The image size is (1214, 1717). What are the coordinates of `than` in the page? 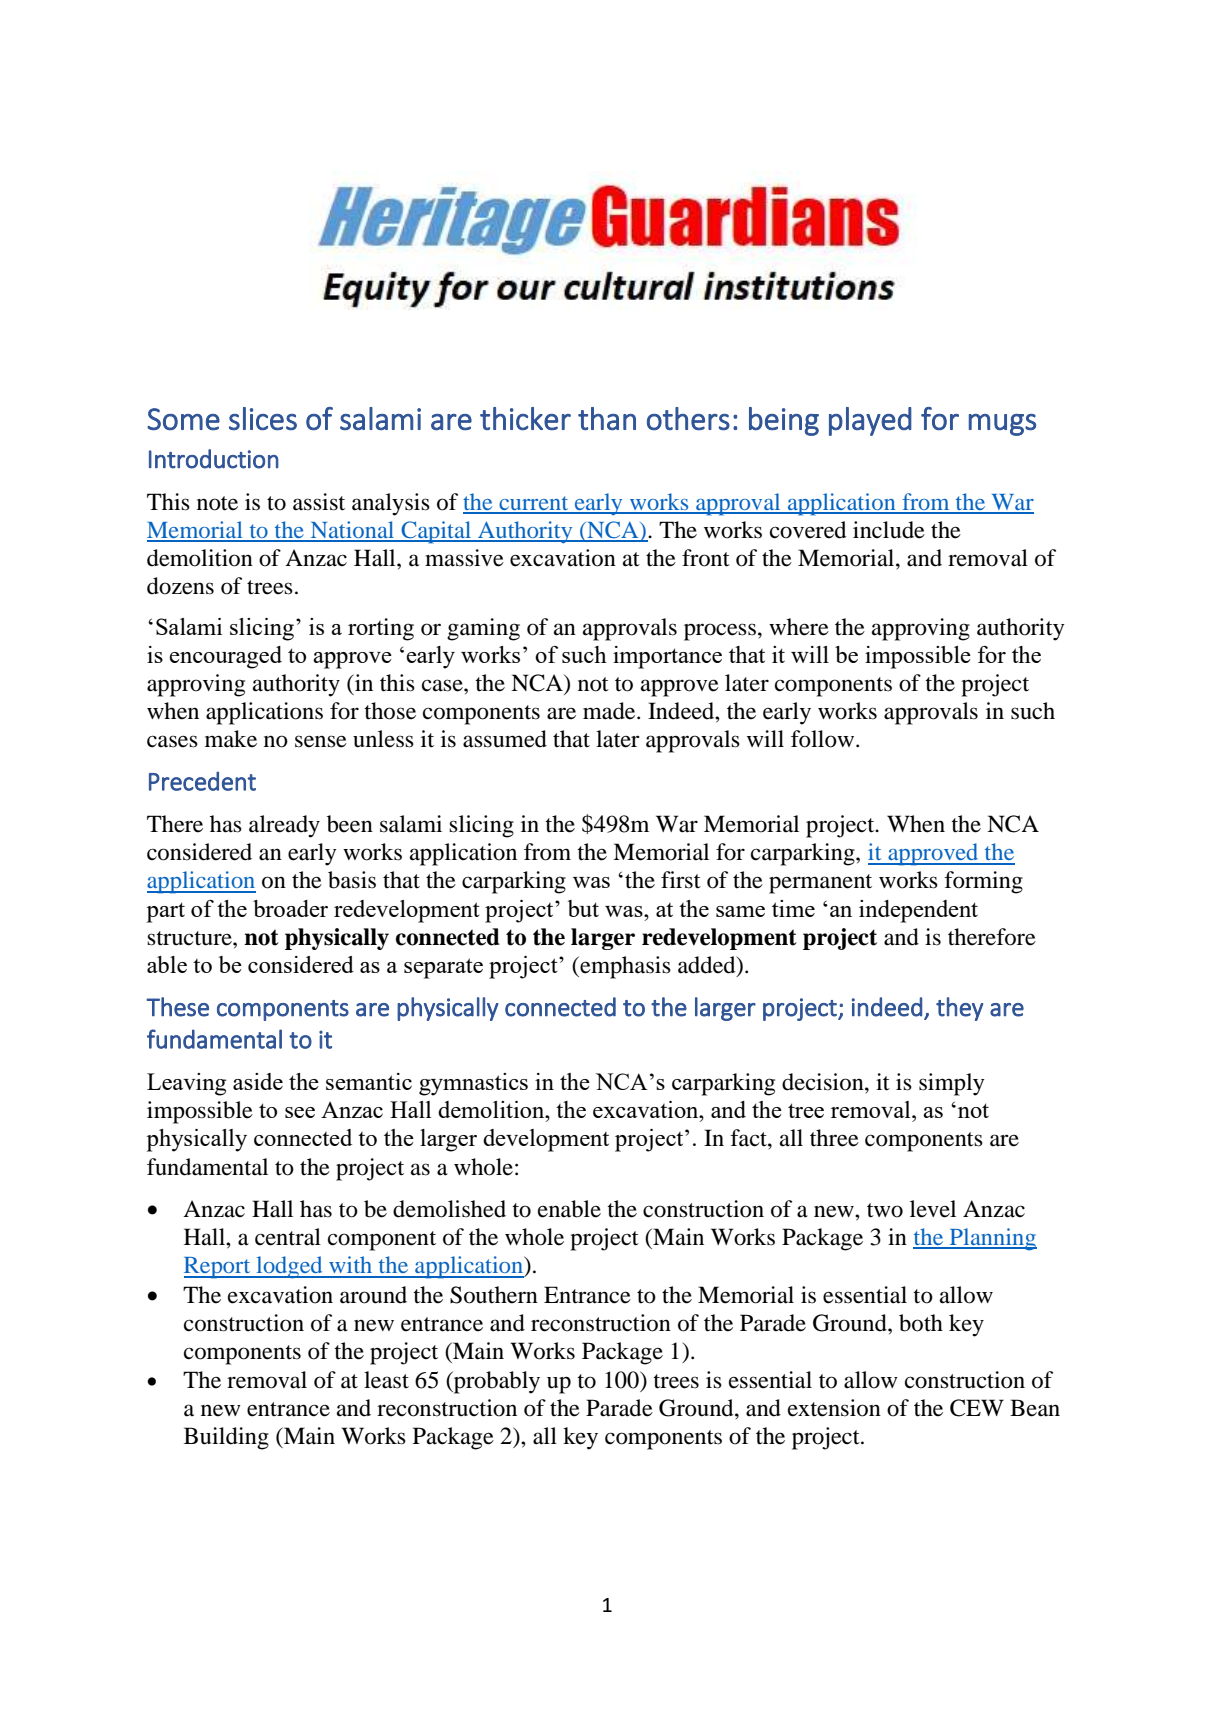 It's located at (607, 418).
